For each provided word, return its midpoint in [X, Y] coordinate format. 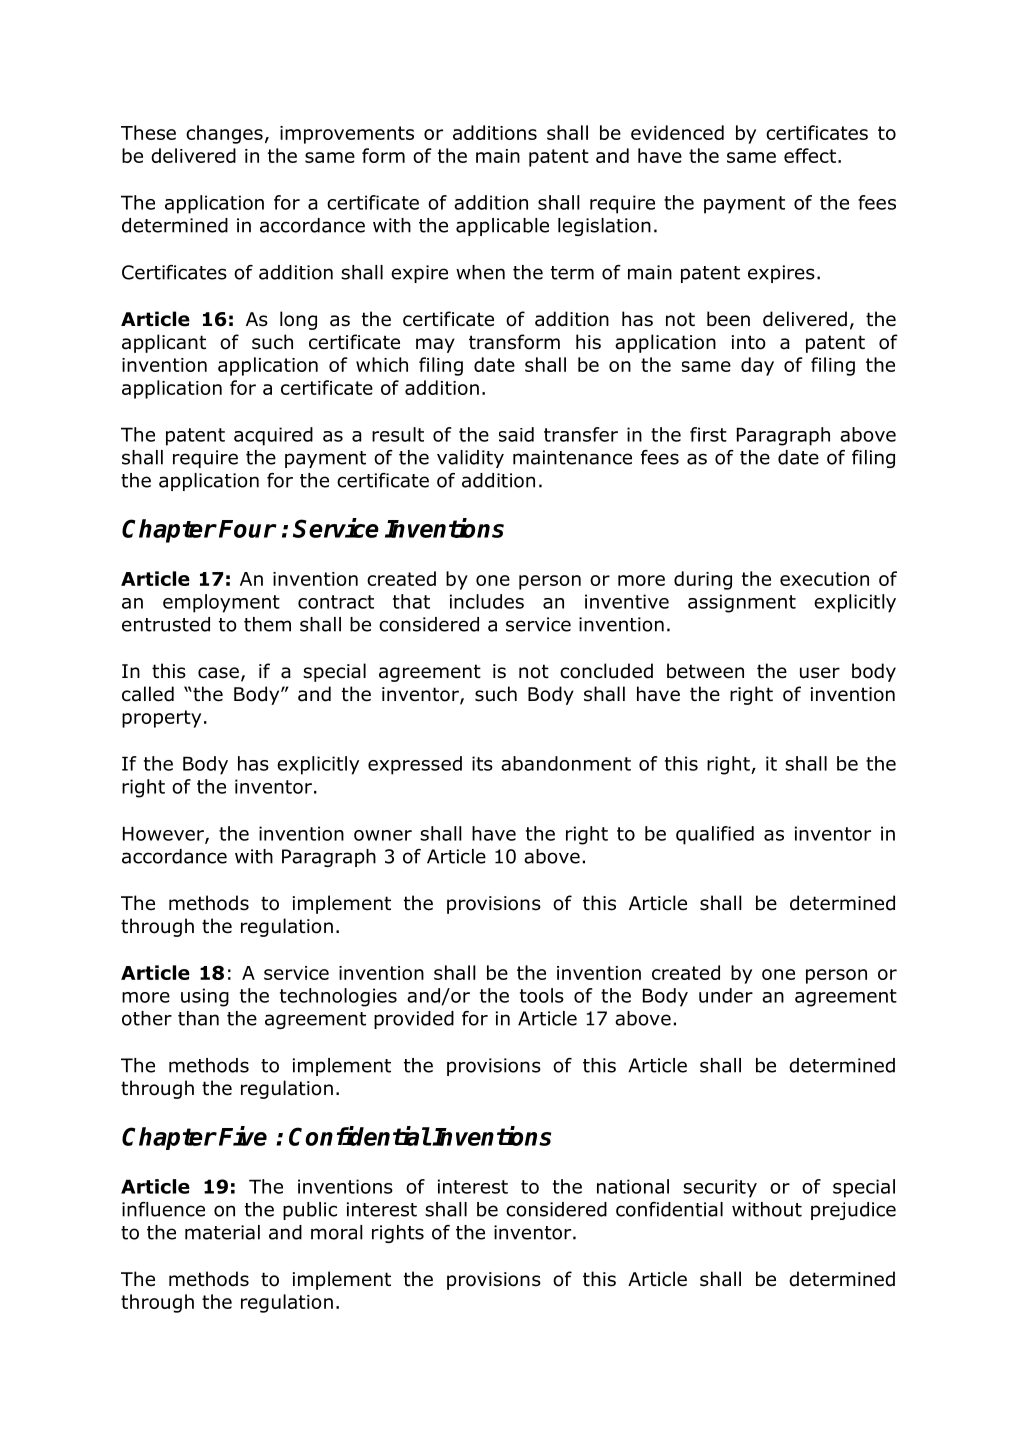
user [820, 673]
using [205, 997]
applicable [502, 227]
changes [224, 134]
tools [542, 995]
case [218, 673]
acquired [273, 436]
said [516, 434]
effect [810, 155]
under [726, 995]
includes [487, 601]
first [708, 434]
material [222, 1232]
